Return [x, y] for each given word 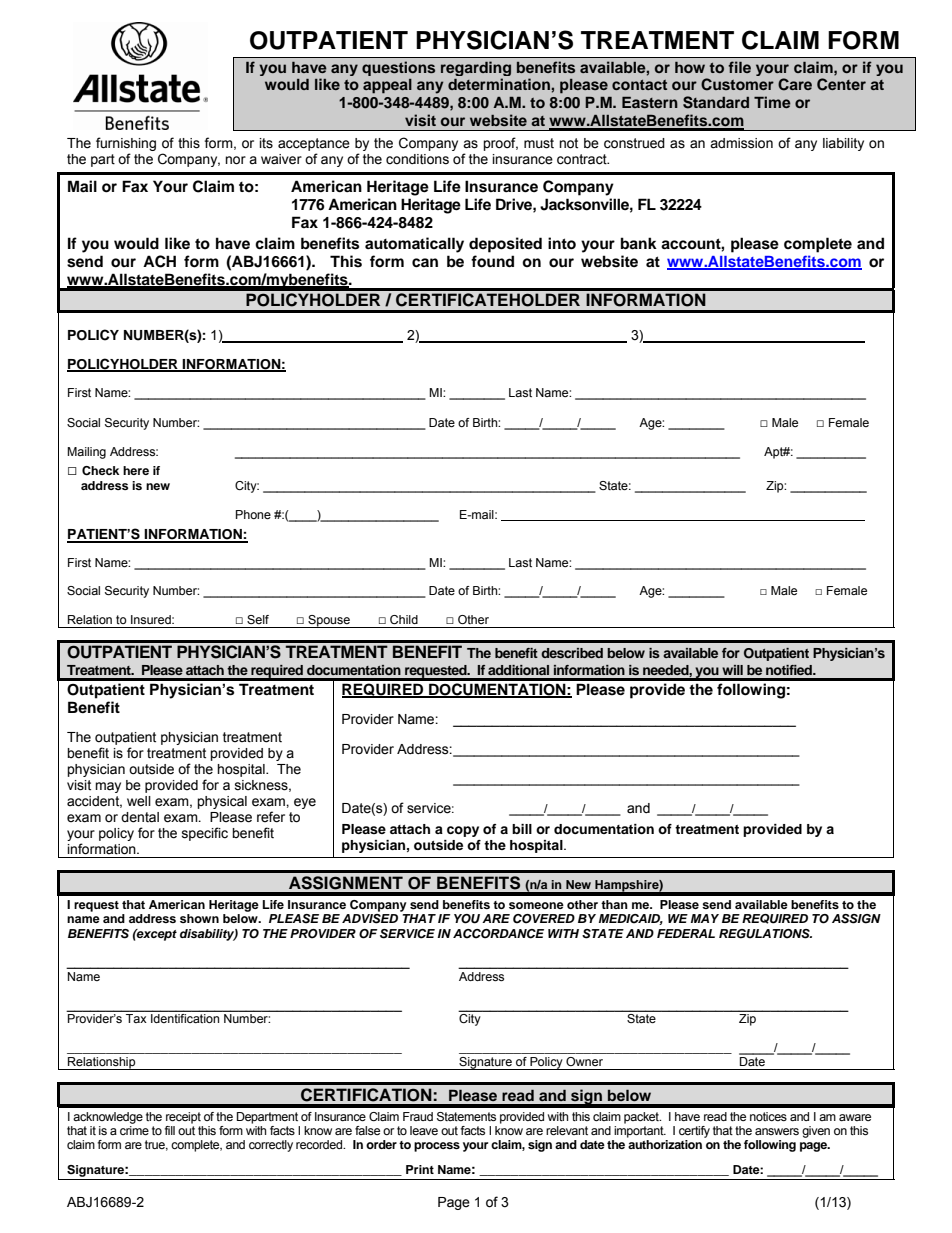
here [136, 470]
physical [222, 802]
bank [639, 243]
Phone [253, 514]
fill [170, 1130]
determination [500, 84]
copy [463, 831]
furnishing [126, 145]
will [732, 670]
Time [772, 102]
